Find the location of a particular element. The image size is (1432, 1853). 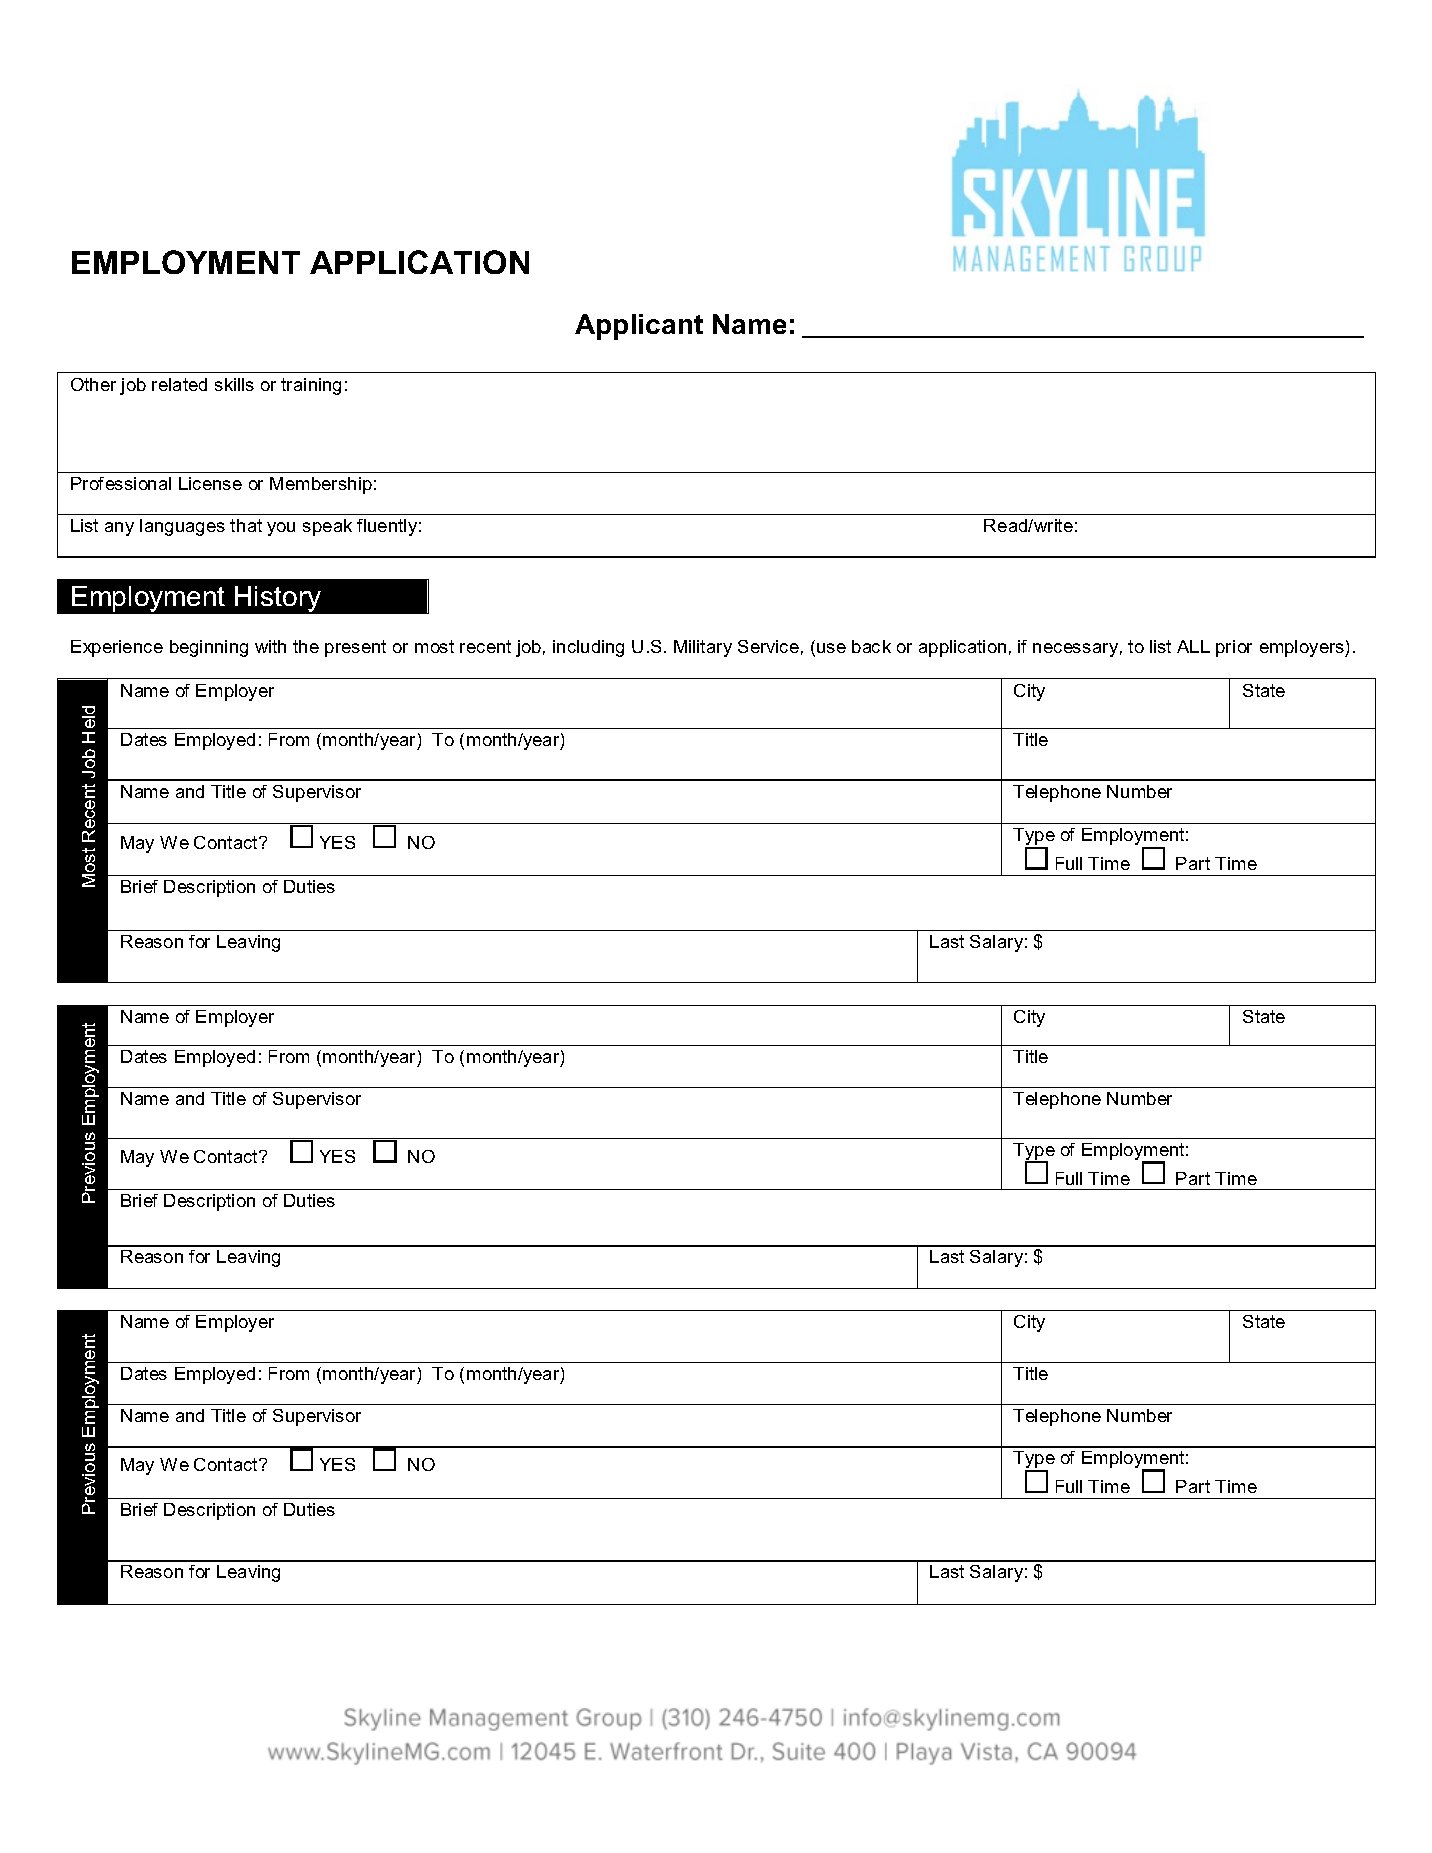

related is located at coordinates (179, 384).
